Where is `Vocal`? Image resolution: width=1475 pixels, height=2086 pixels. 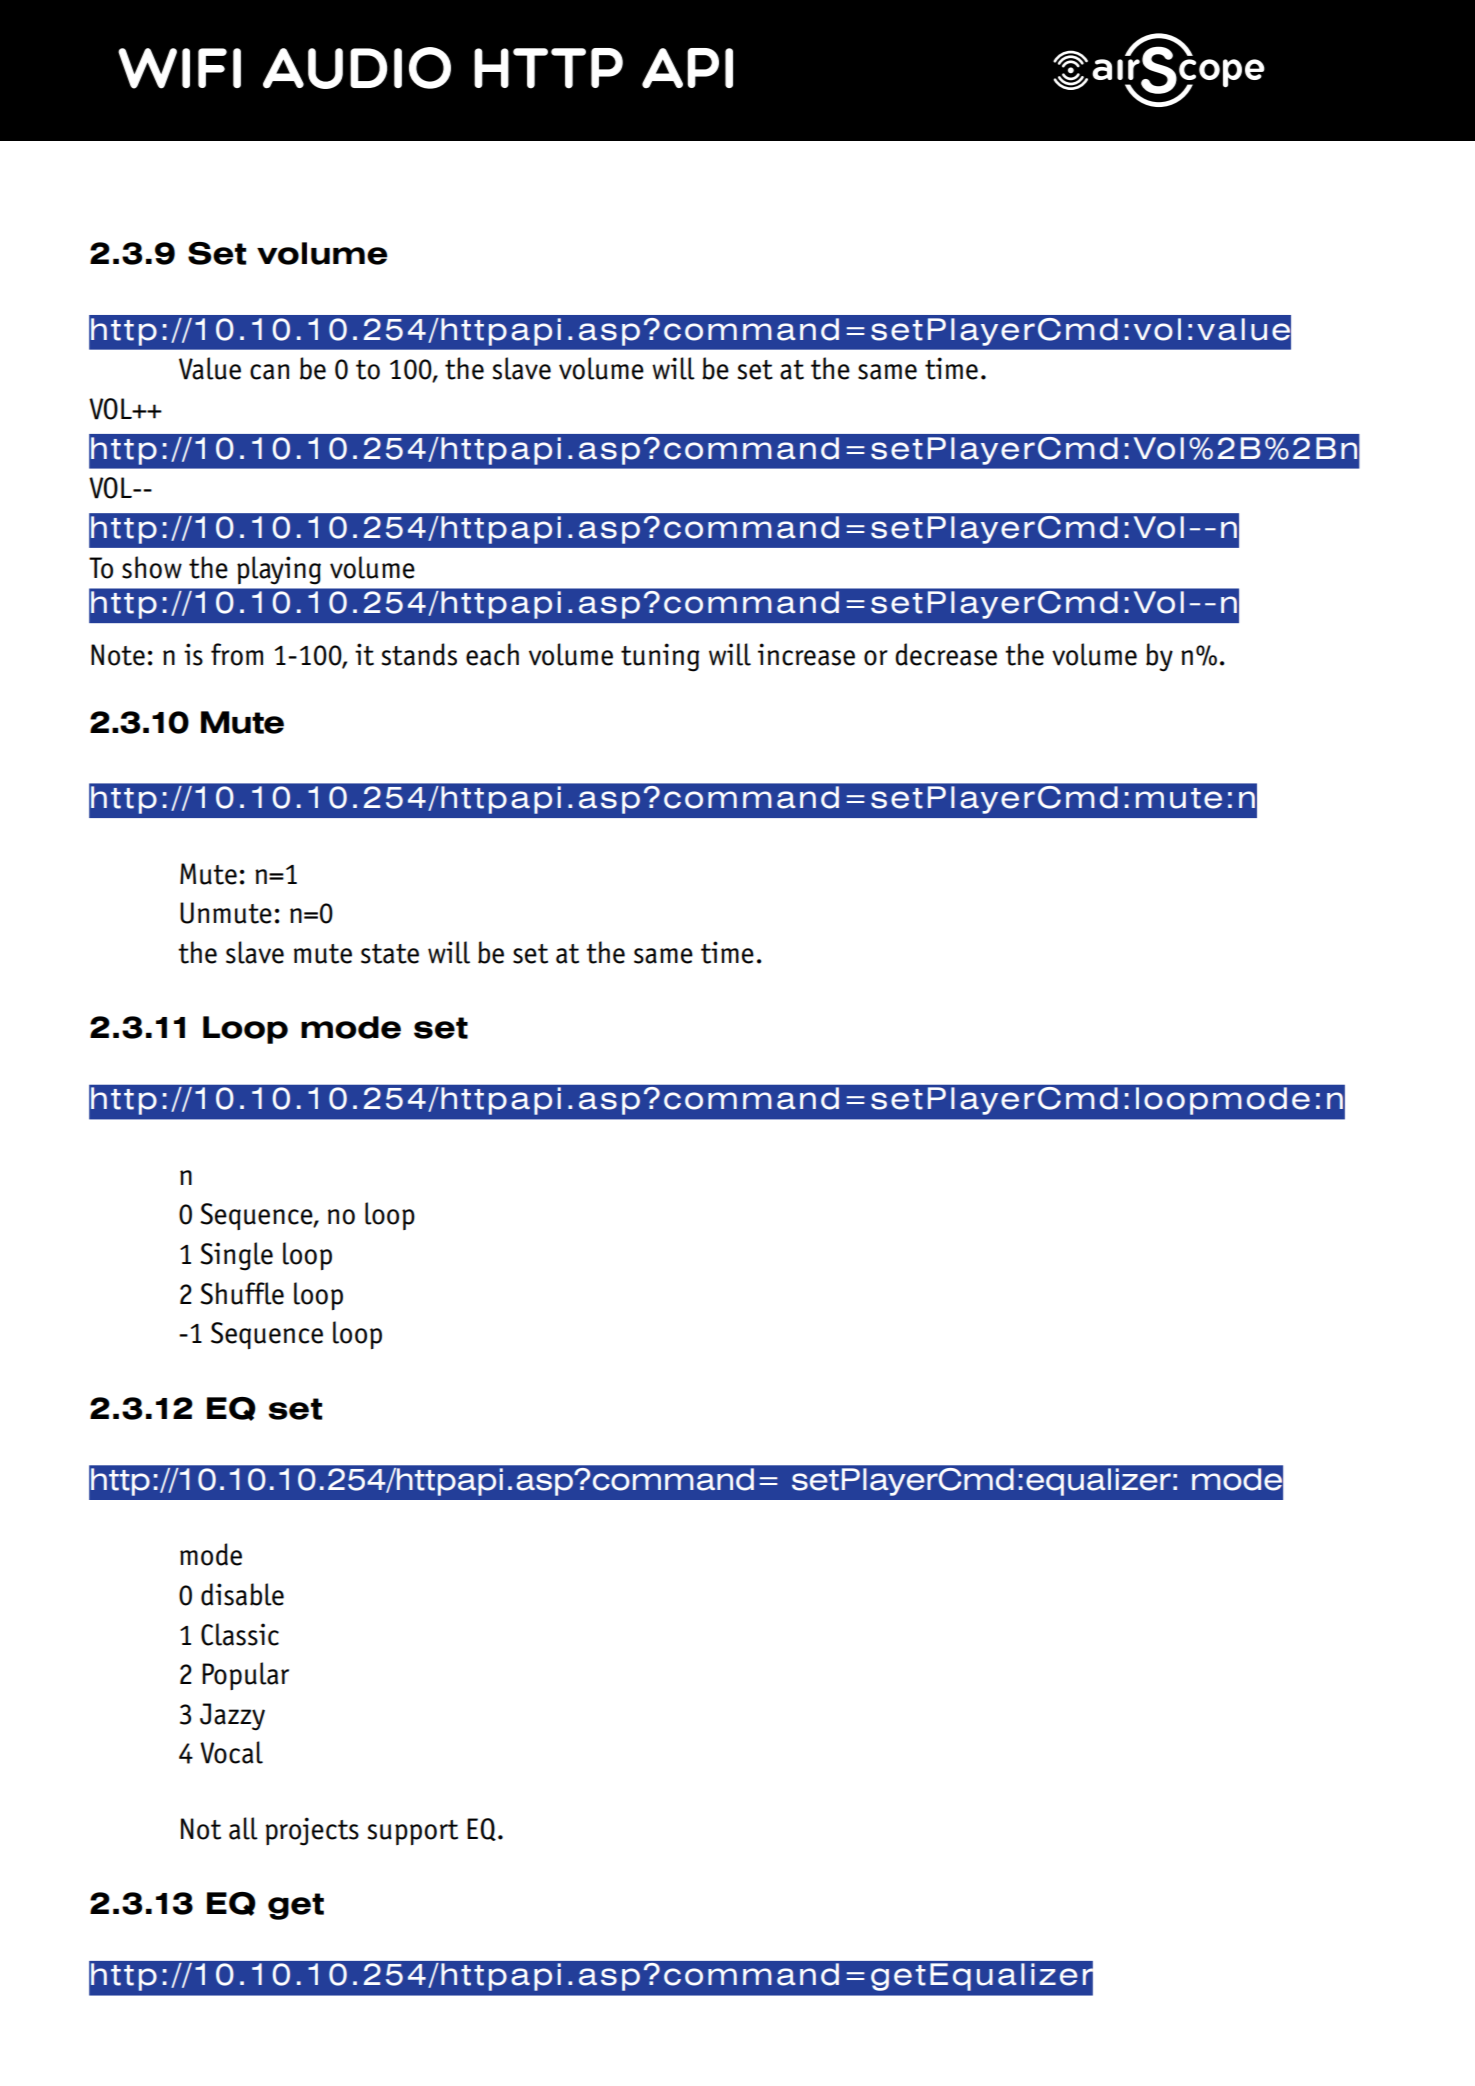 Vocal is located at coordinates (231, 1752).
